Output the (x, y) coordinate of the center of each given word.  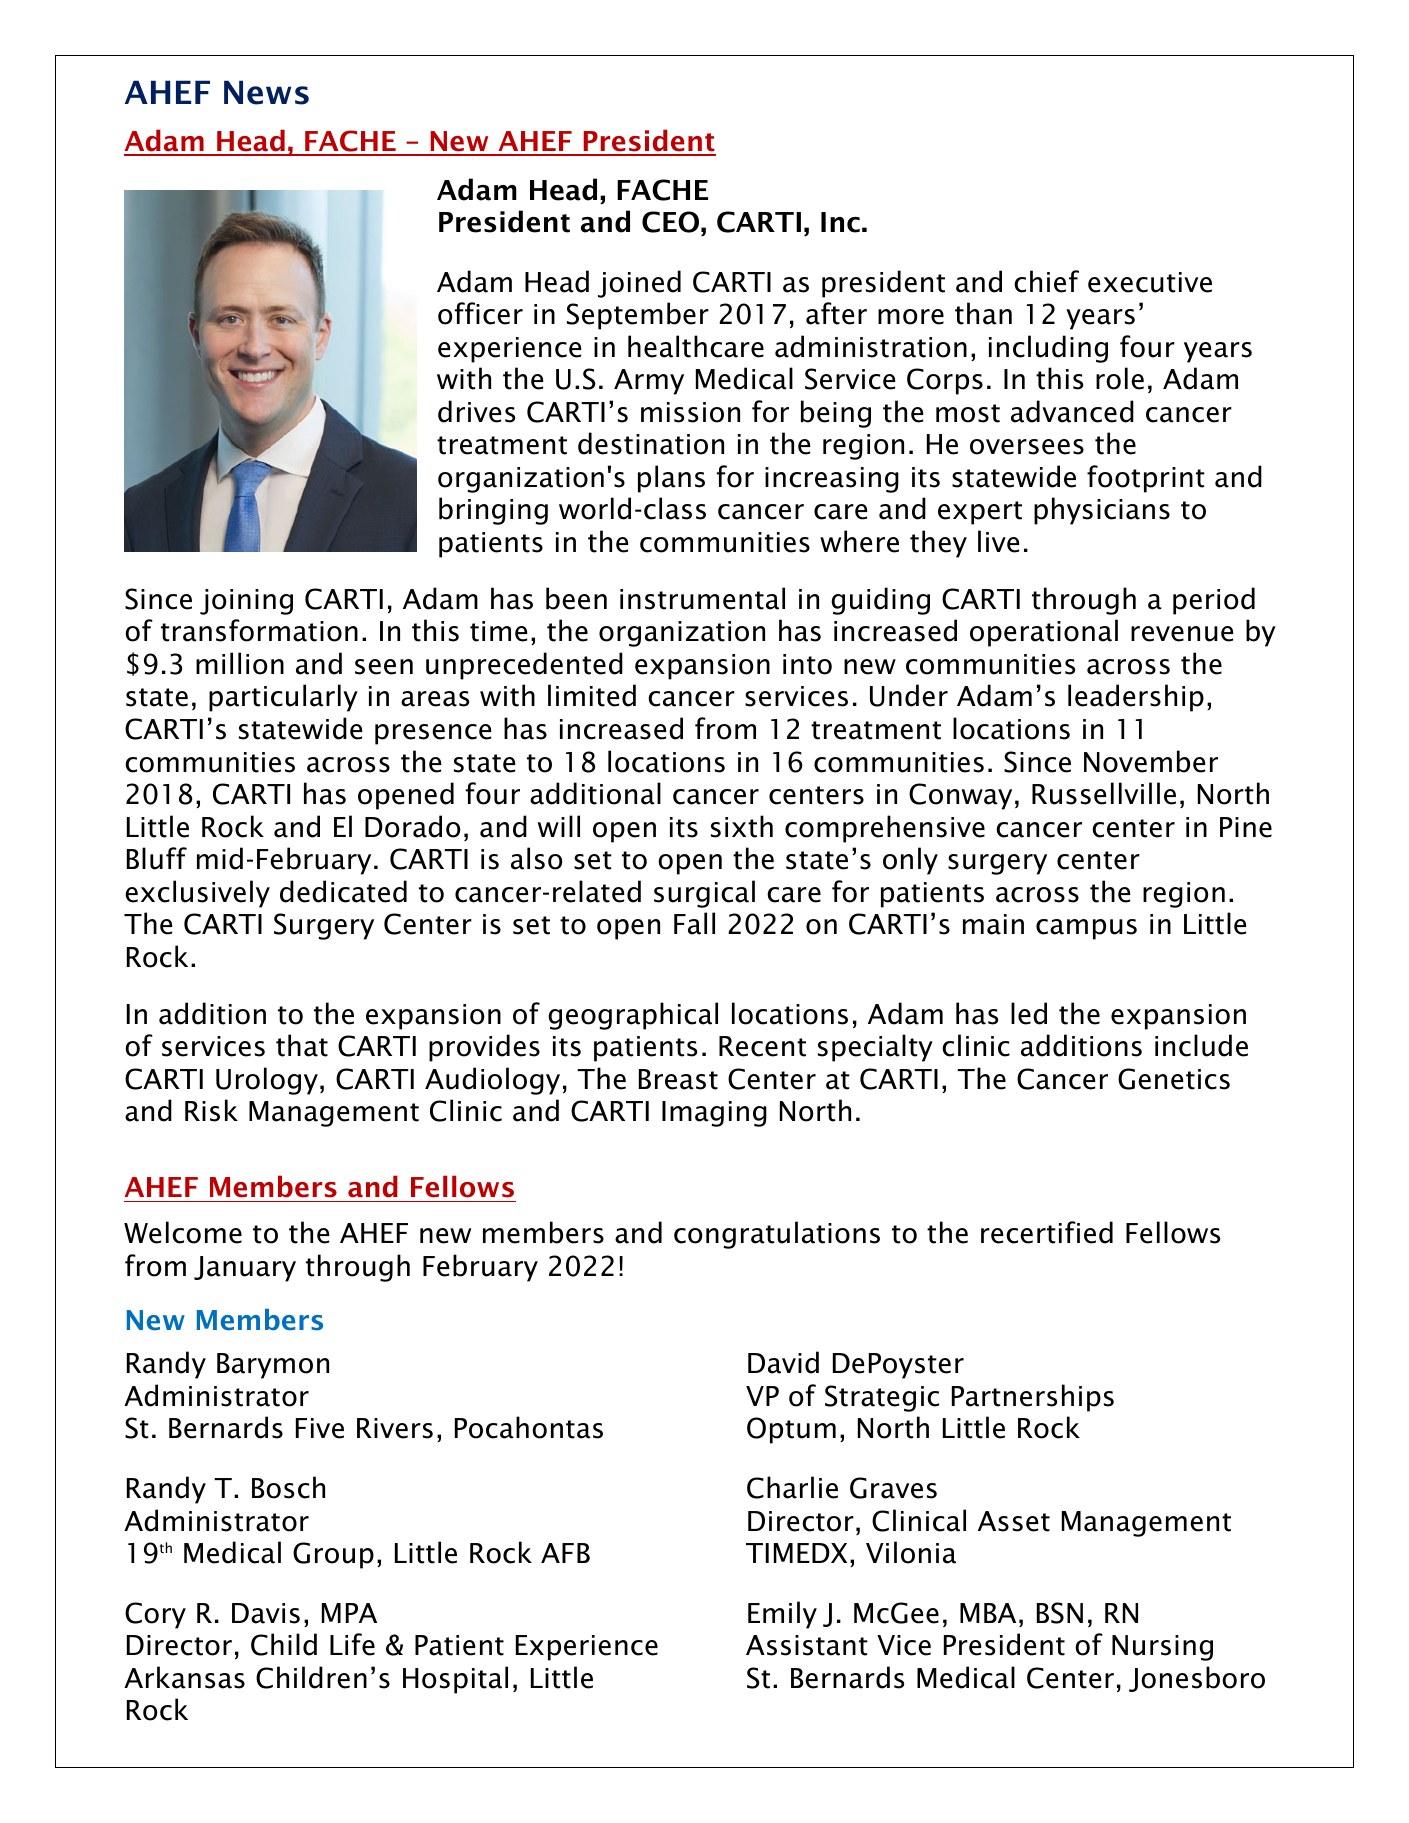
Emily (782, 1615)
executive (1150, 282)
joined (639, 284)
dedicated (343, 891)
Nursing (1162, 1648)
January (245, 1269)
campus (1086, 929)
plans (671, 479)
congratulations (777, 1235)
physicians (1102, 511)
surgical (704, 894)
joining (246, 602)
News (266, 92)
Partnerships (1033, 1398)
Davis (266, 1613)
